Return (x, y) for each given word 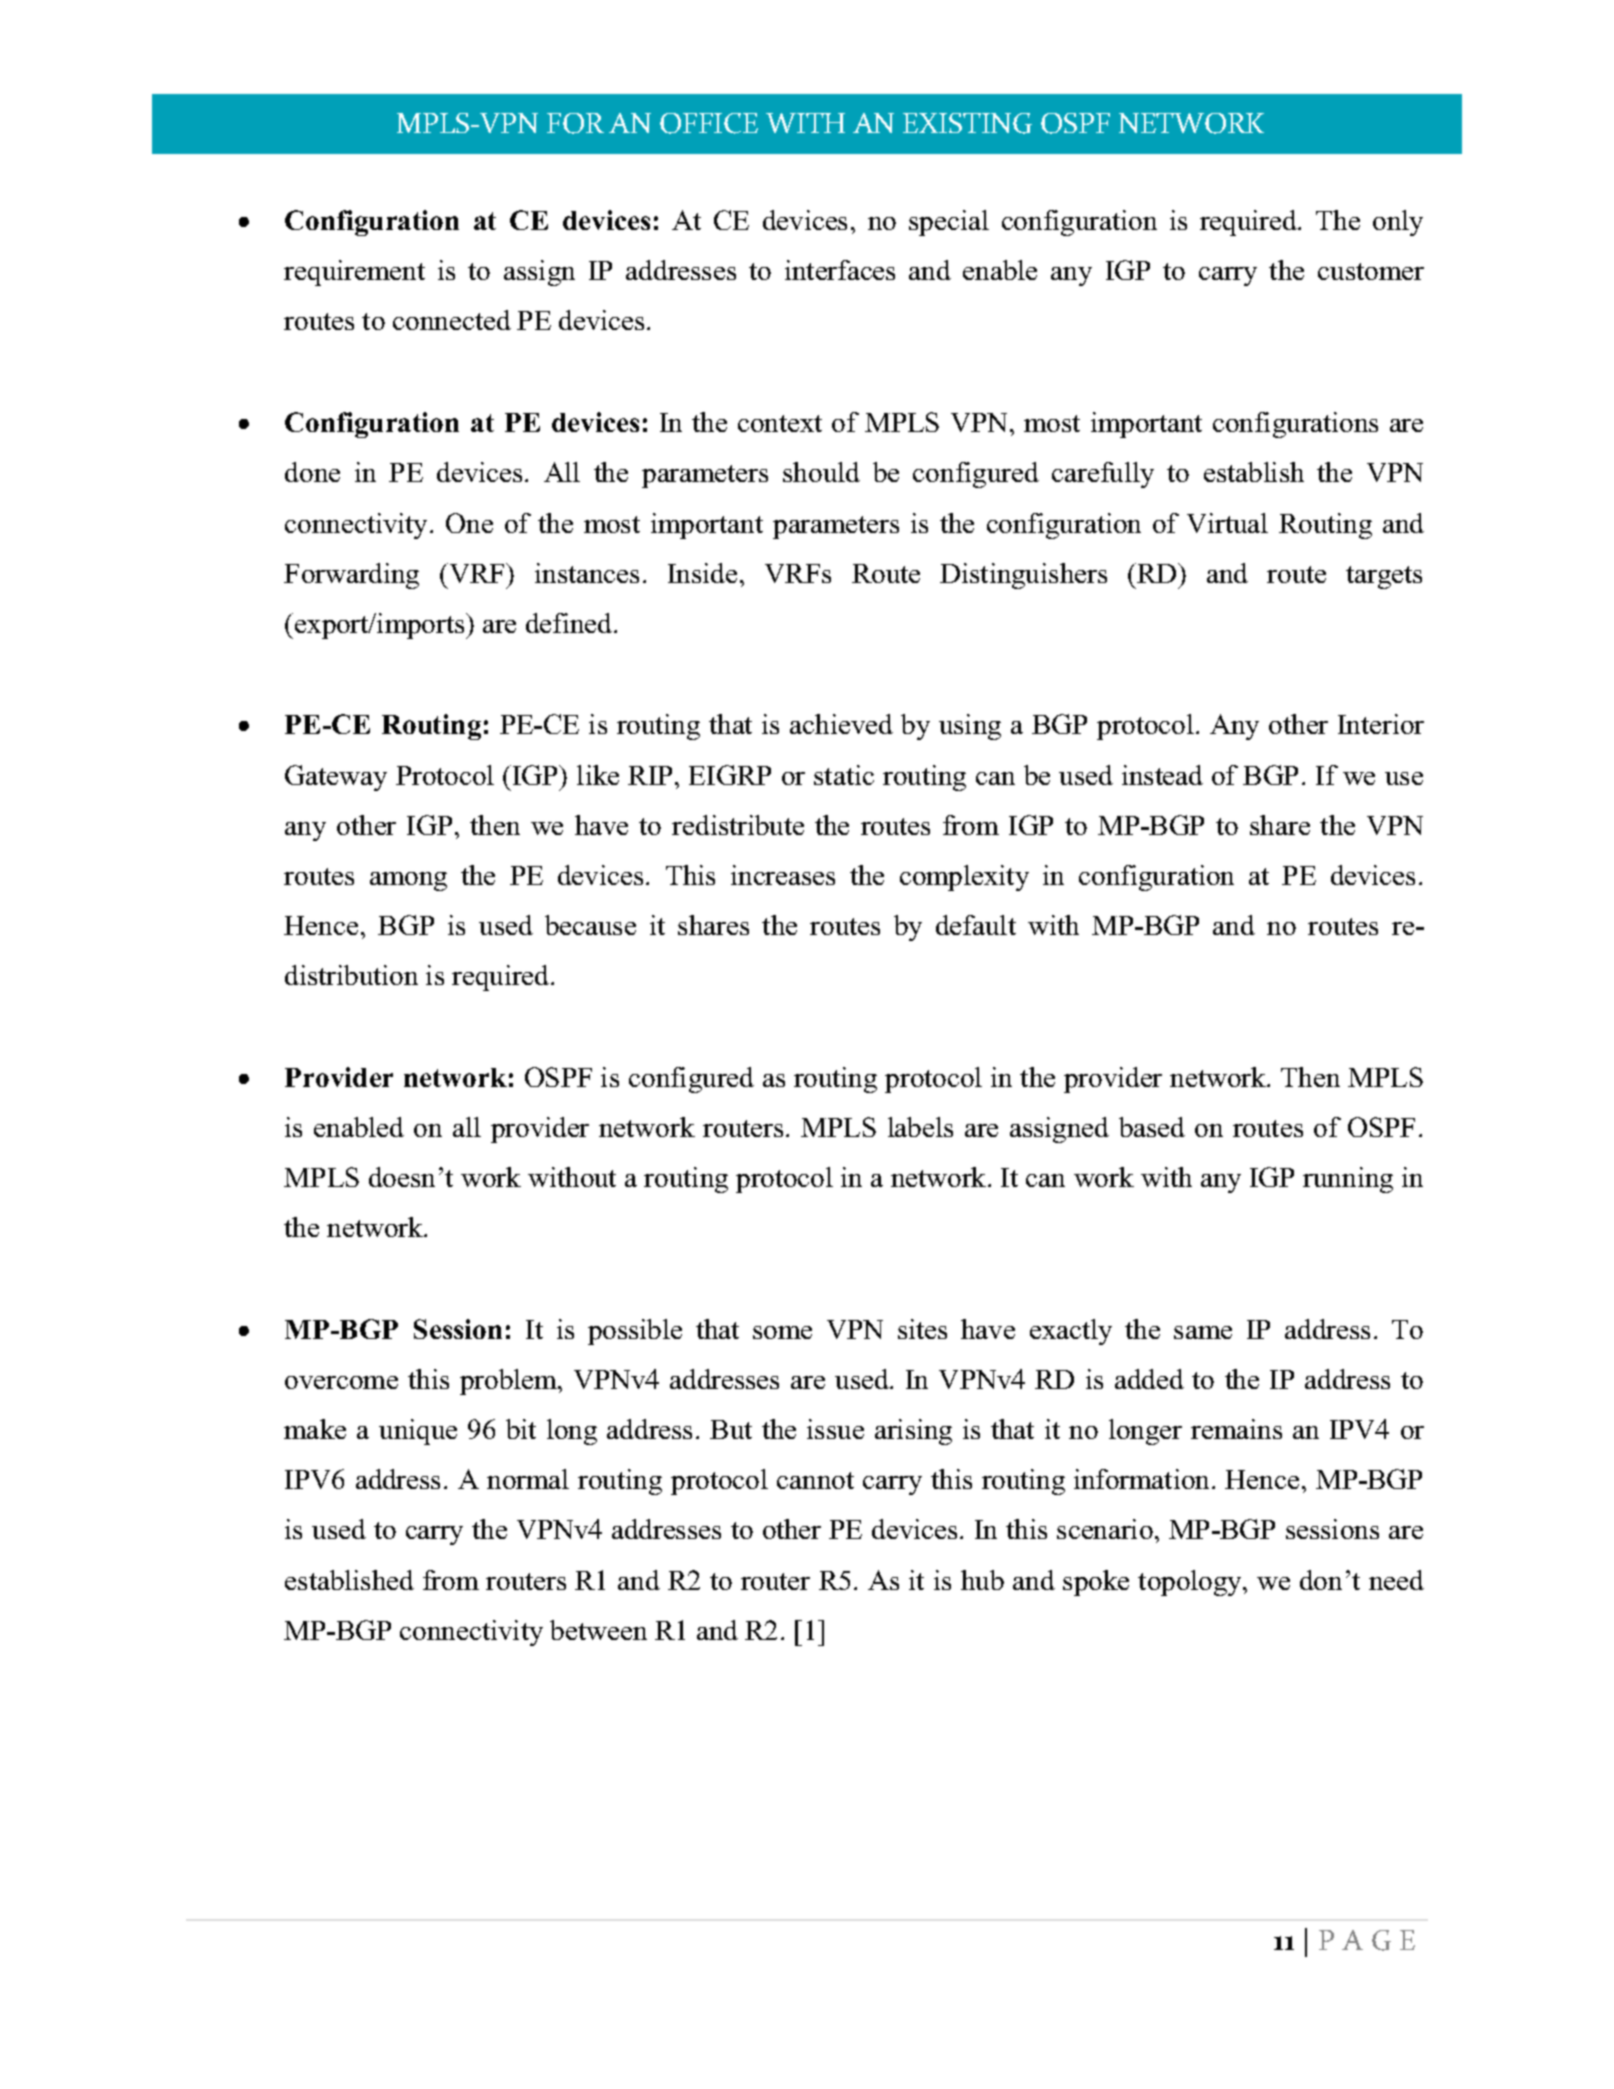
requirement (354, 273)
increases (783, 875)
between (598, 1630)
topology (1191, 1583)
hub (982, 1580)
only (1398, 223)
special (949, 223)
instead (1162, 775)
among (408, 881)
